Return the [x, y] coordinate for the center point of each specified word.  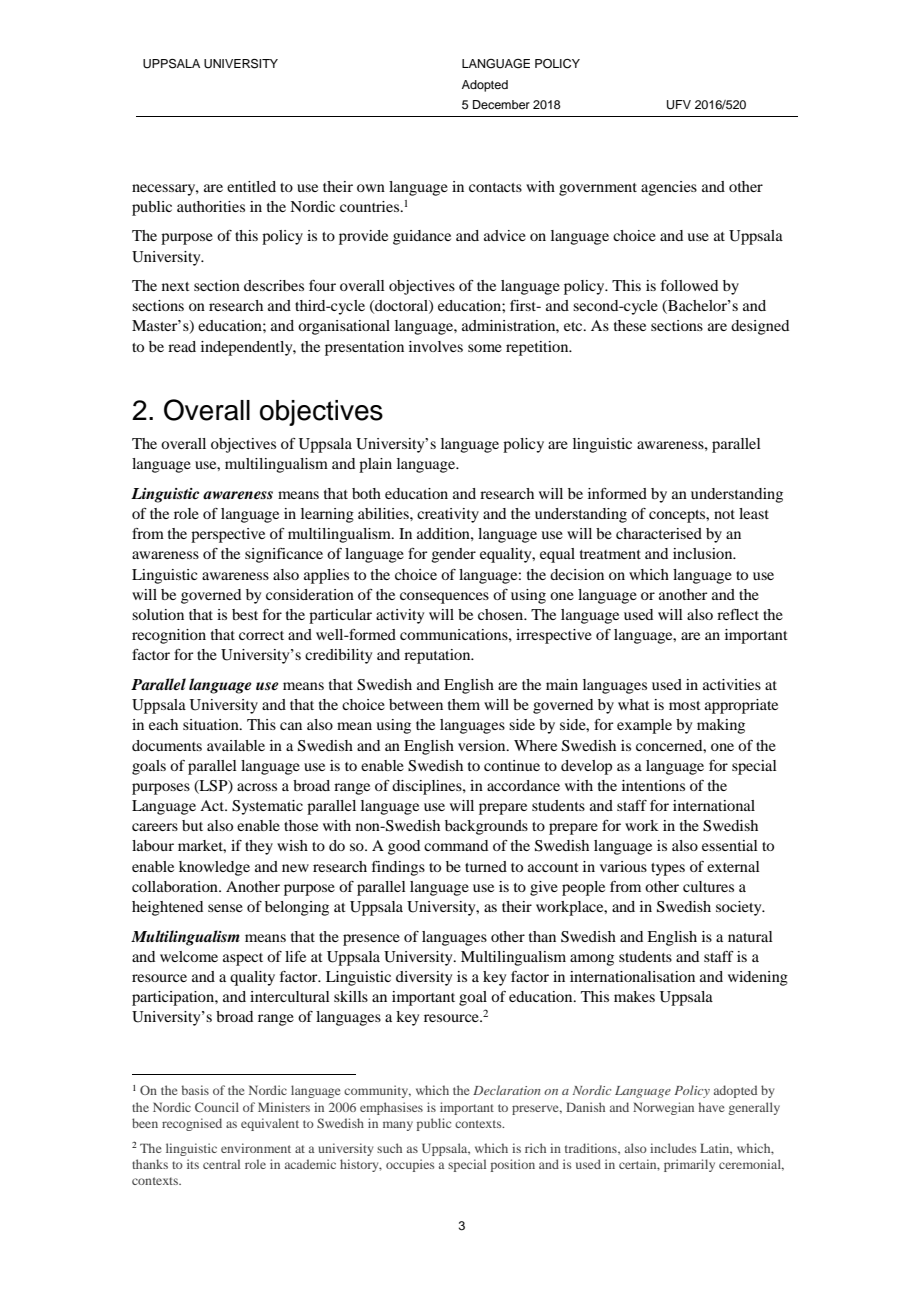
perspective [228, 535]
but [192, 825]
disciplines [428, 787]
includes [673, 1148]
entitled [251, 186]
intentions [653, 785]
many [398, 1126]
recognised [192, 1124]
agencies [669, 188]
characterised [659, 533]
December [501, 104]
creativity [448, 515]
